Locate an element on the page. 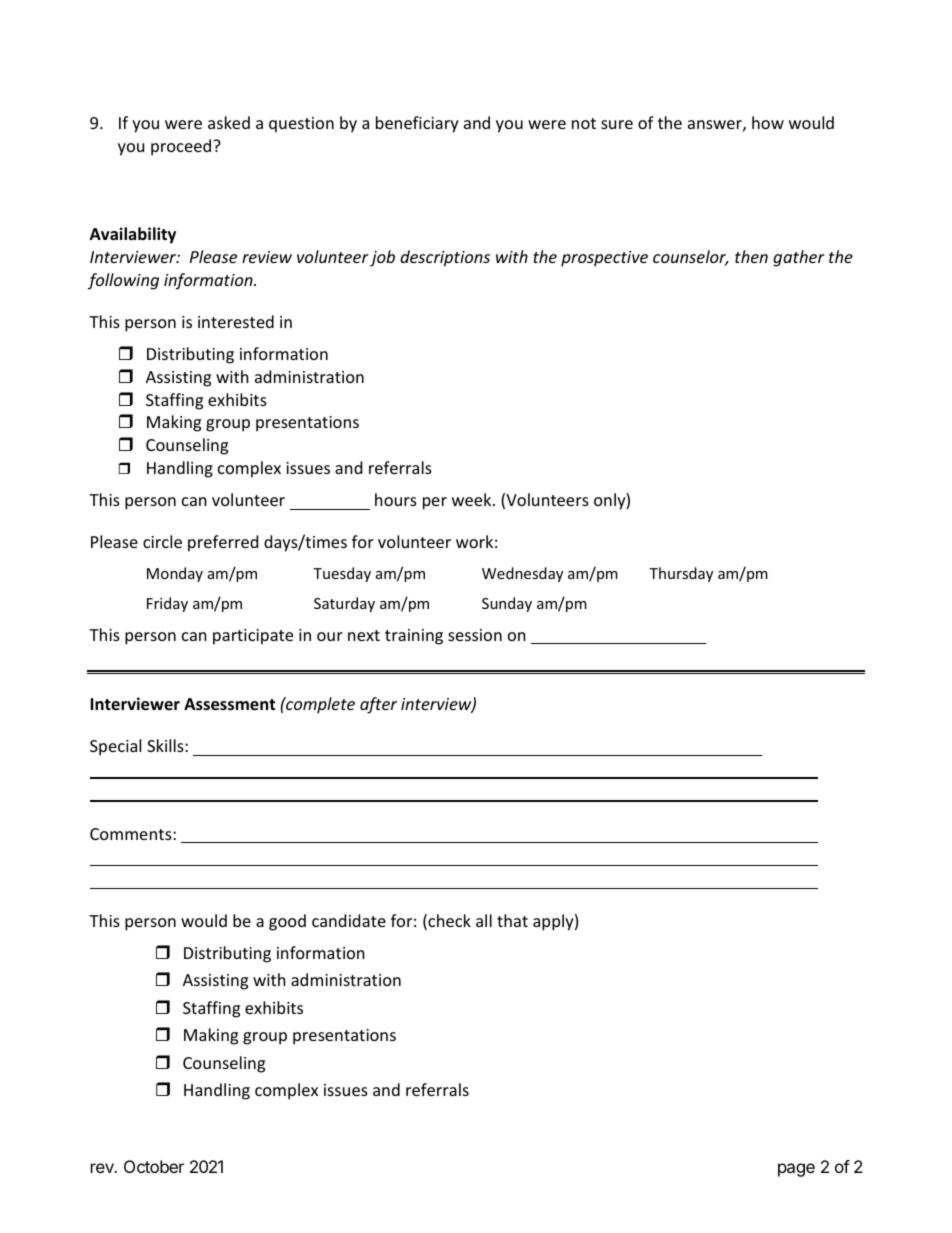 Image resolution: width=952 pixels, height=1233 pixels. proceed is located at coordinates (182, 147).
